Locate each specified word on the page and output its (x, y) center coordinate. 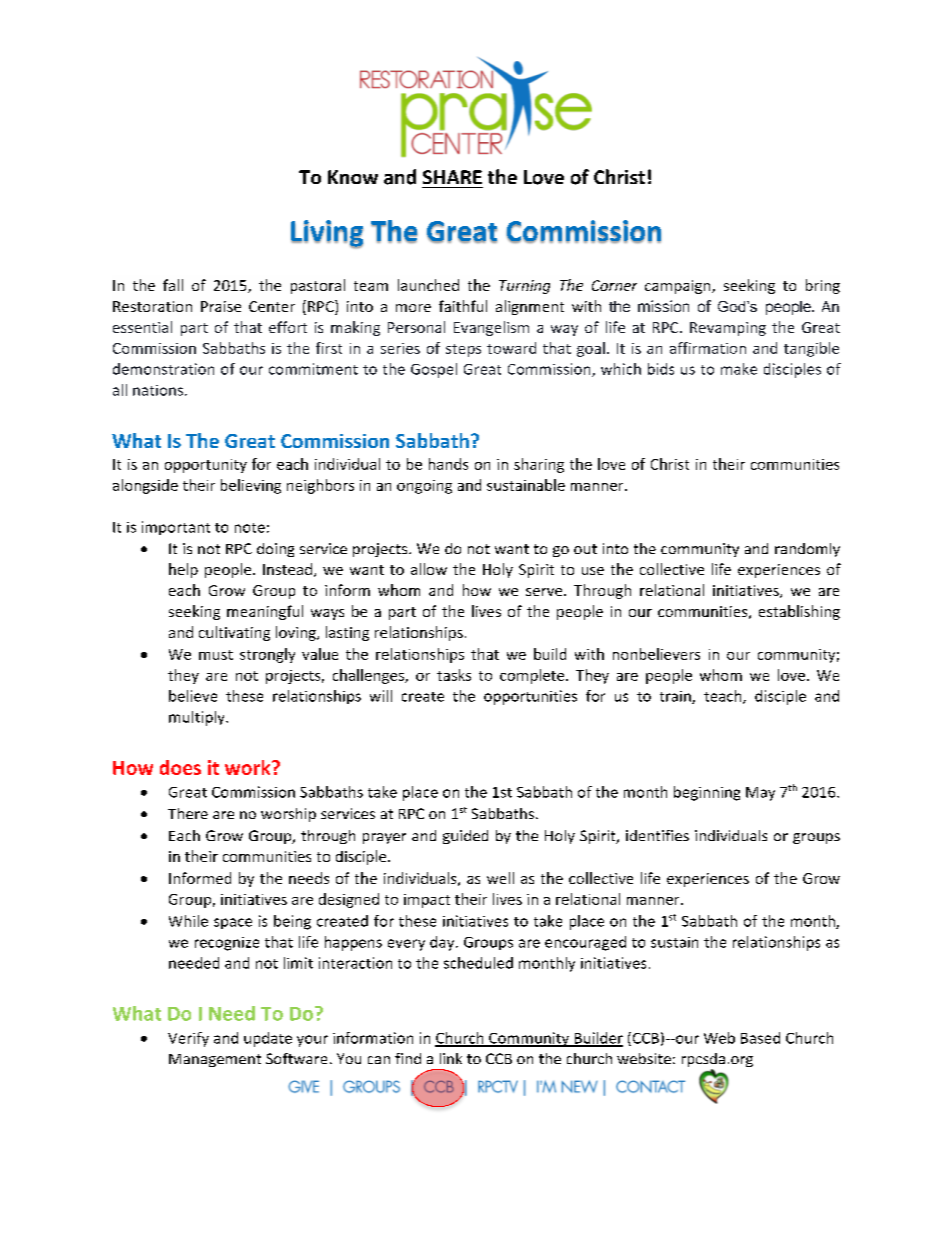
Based (760, 1038)
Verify (188, 1039)
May (760, 794)
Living (327, 234)
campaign (679, 287)
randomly (807, 550)
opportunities (530, 697)
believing (251, 486)
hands (448, 464)
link (451, 1058)
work (249, 767)
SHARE (452, 177)
